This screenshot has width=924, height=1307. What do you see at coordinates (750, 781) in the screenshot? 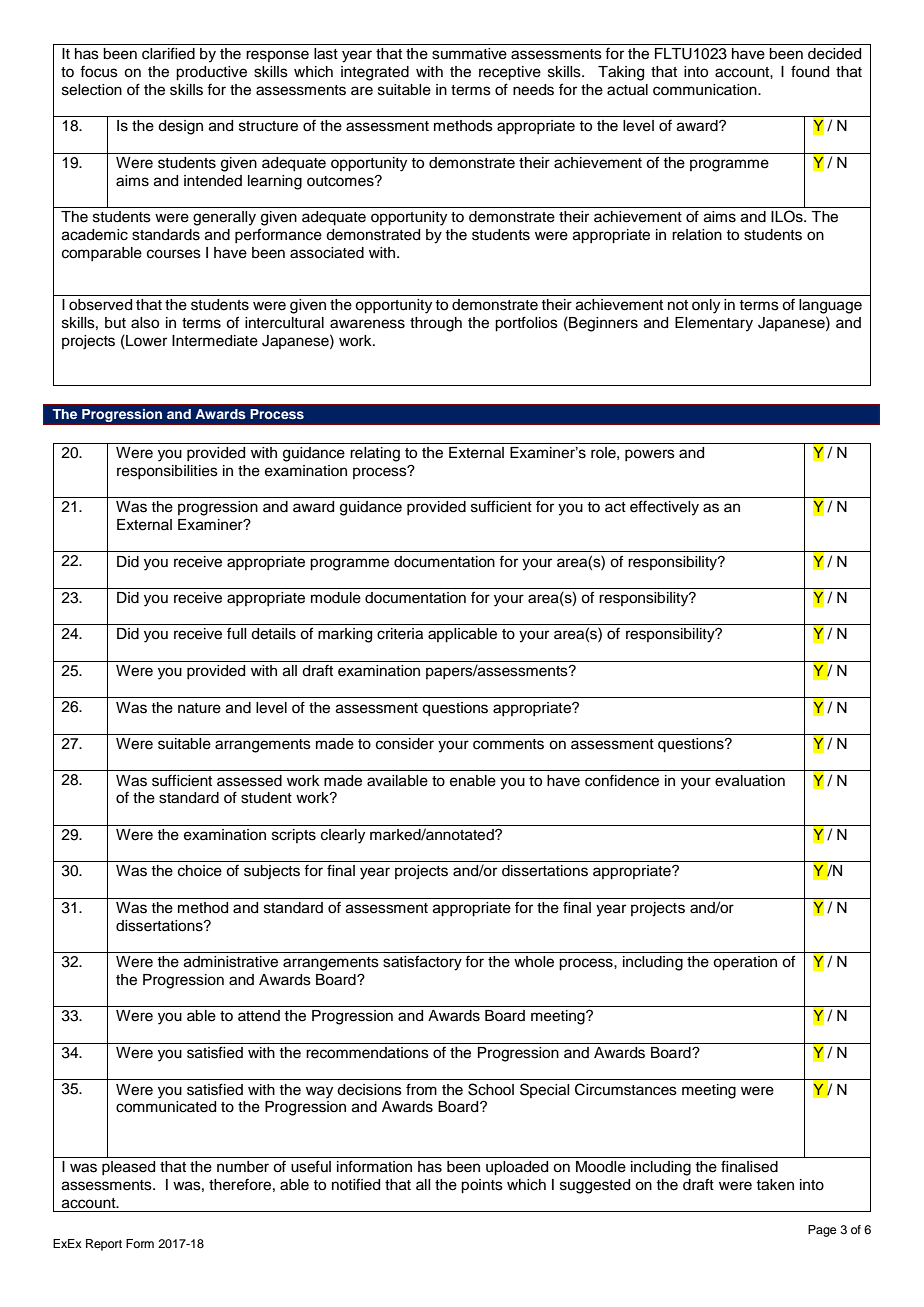
I see `evaluation` at bounding box center [750, 781].
